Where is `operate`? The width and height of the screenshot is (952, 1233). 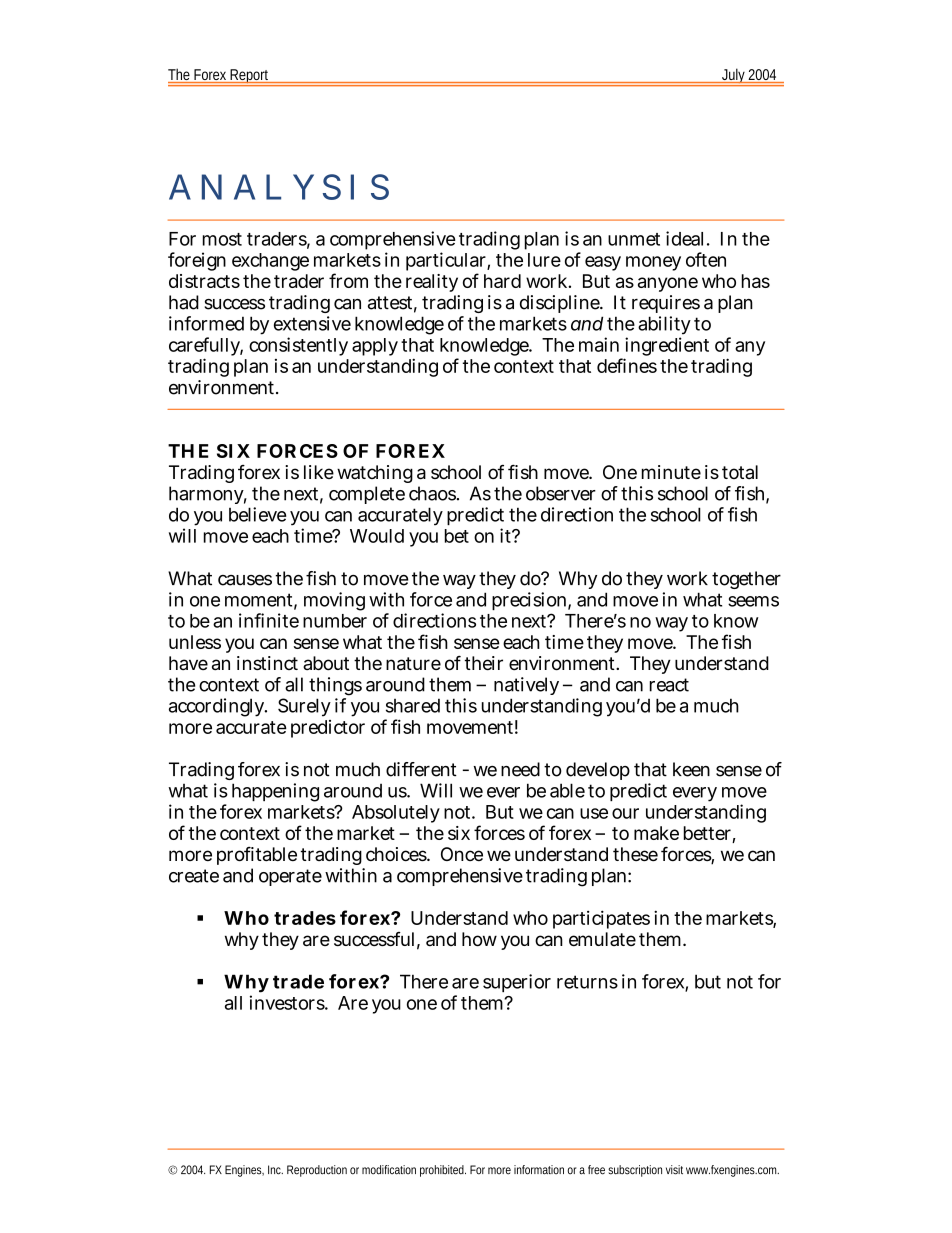 operate is located at coordinates (290, 877).
